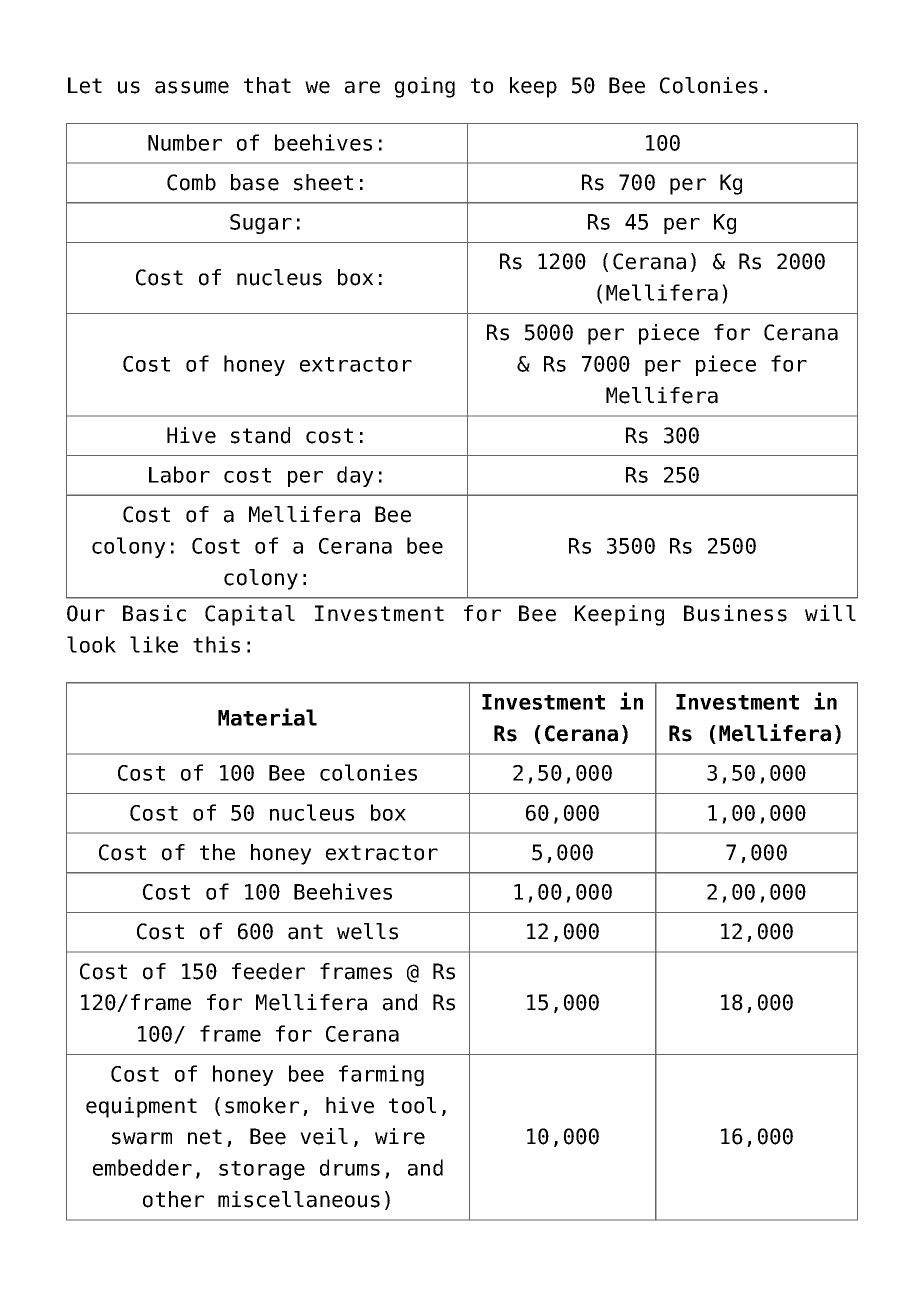 This image has height=1308, width=924. I want to click on wells, so click(367, 931).
